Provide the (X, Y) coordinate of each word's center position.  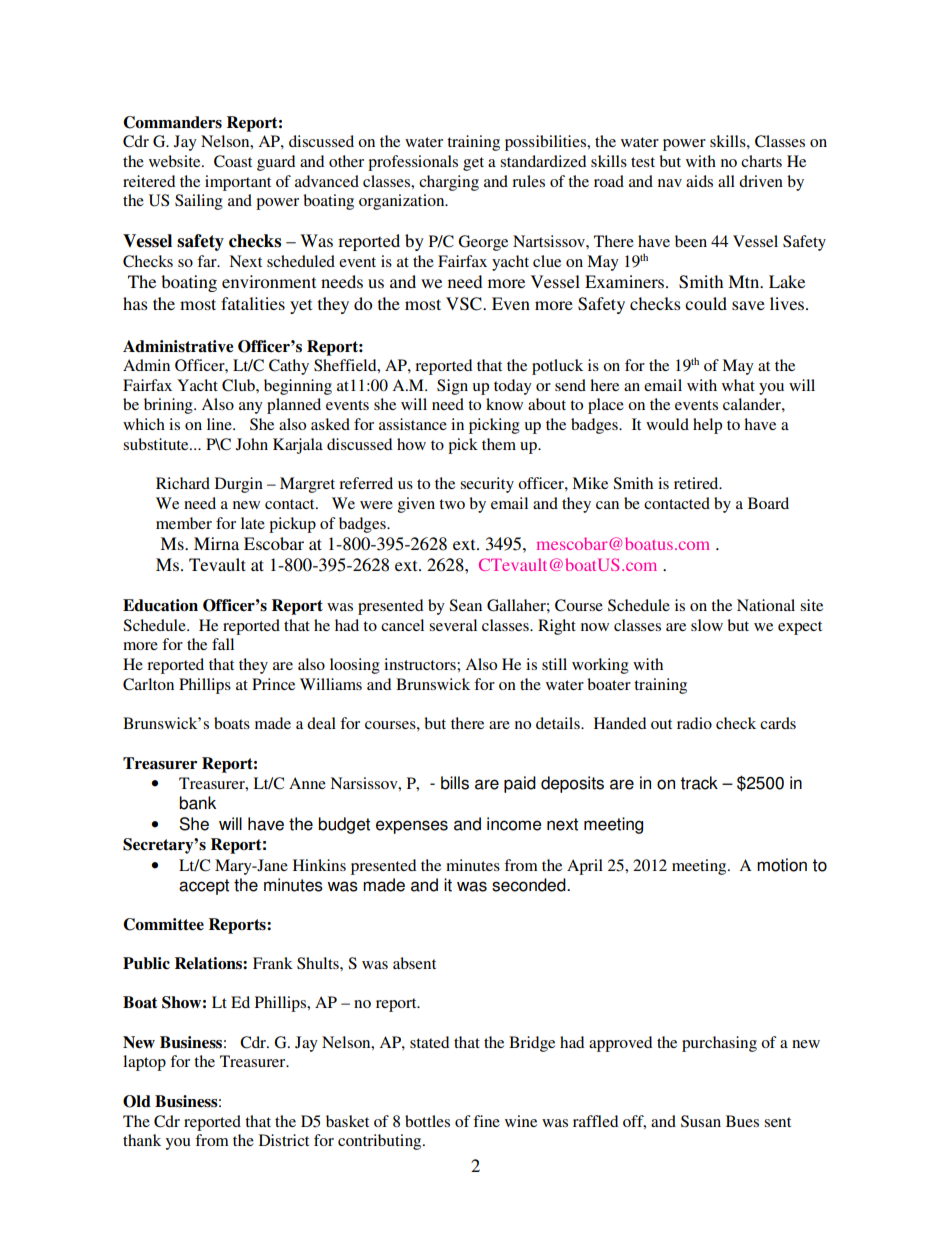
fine (486, 1121)
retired (697, 483)
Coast (233, 161)
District (284, 1140)
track (699, 783)
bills (455, 783)
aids (699, 181)
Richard (183, 483)
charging (449, 183)
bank (197, 803)
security (487, 485)
